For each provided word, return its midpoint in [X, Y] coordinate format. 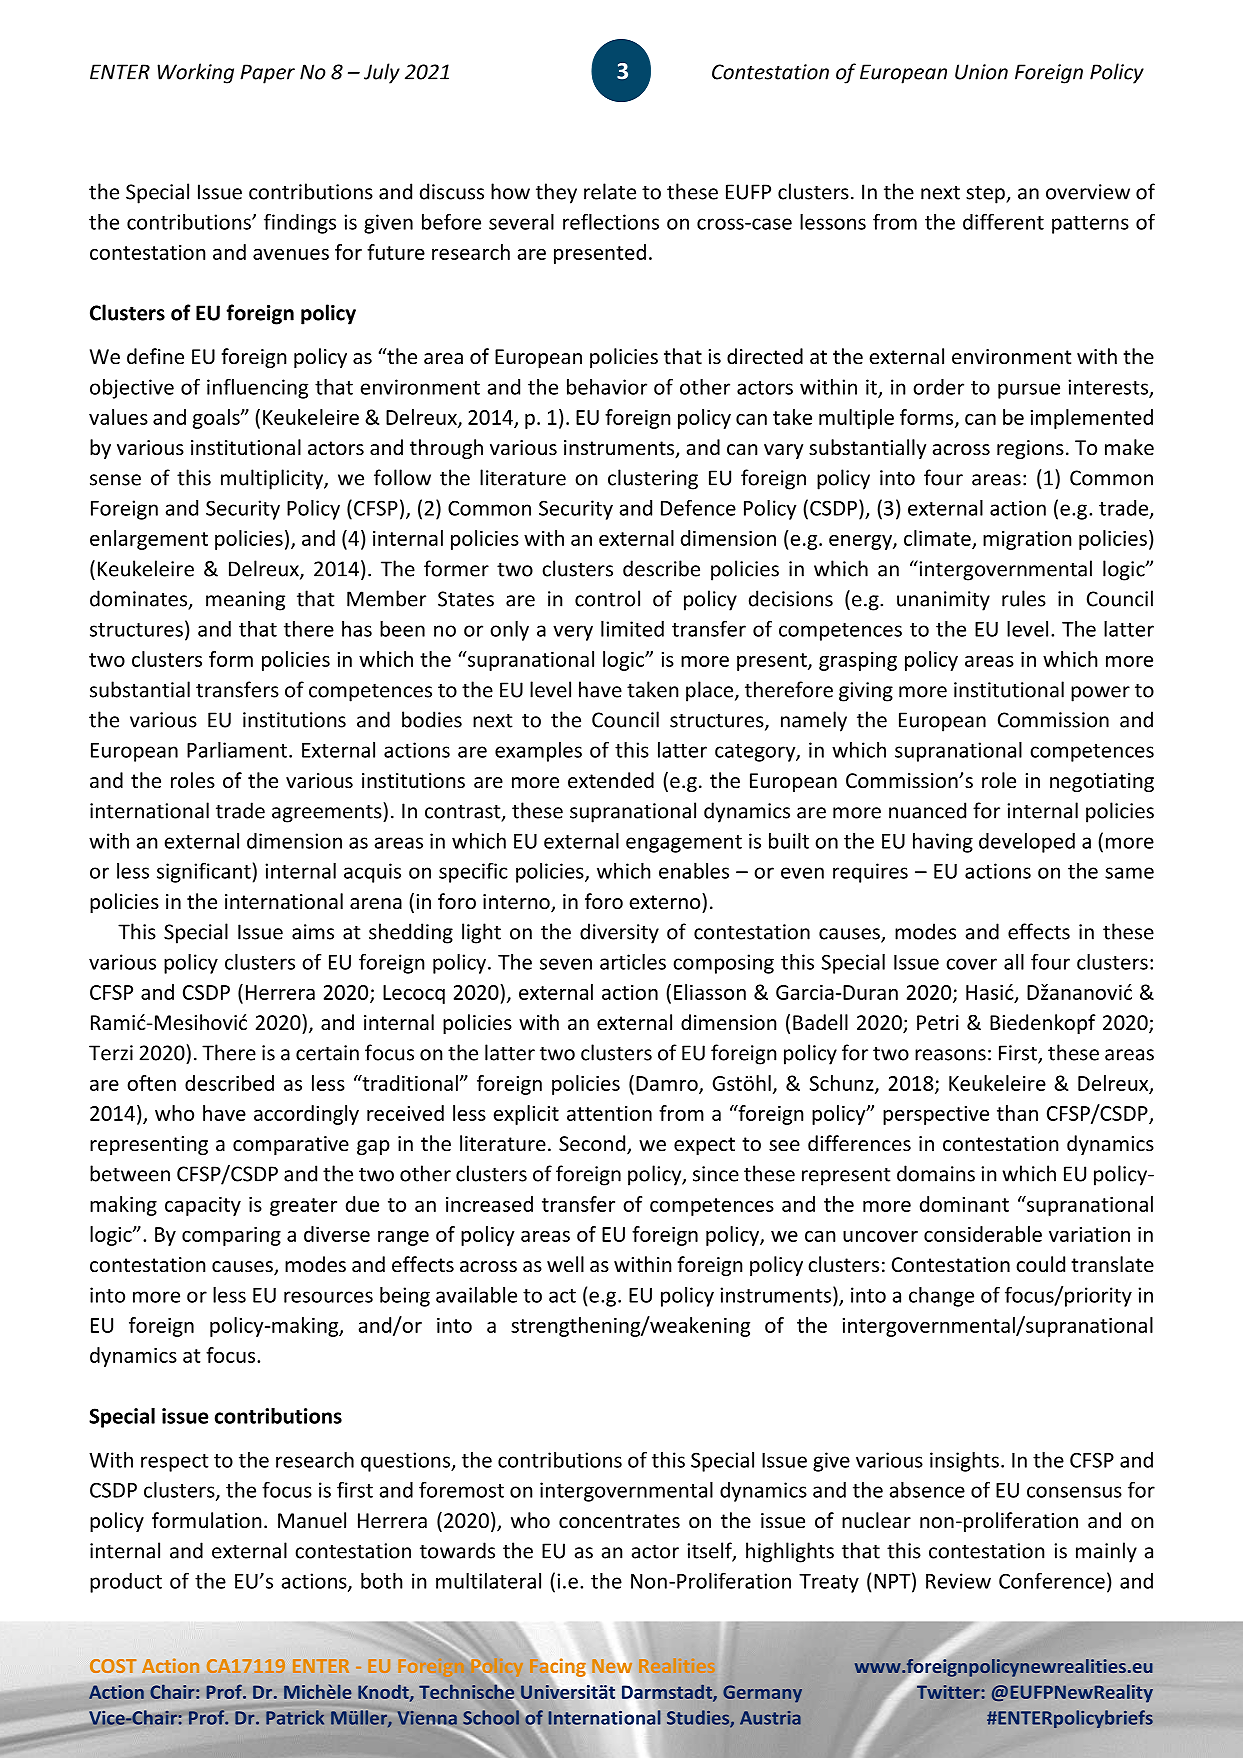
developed [1027, 843]
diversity [619, 933]
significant [204, 873]
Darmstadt [667, 1692]
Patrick [295, 1717]
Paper [267, 74]
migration [1027, 540]
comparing [231, 1236]
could [1040, 1264]
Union [981, 72]
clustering [653, 479]
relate [610, 191]
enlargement [149, 540]
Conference [1052, 1581]
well [565, 1264]
